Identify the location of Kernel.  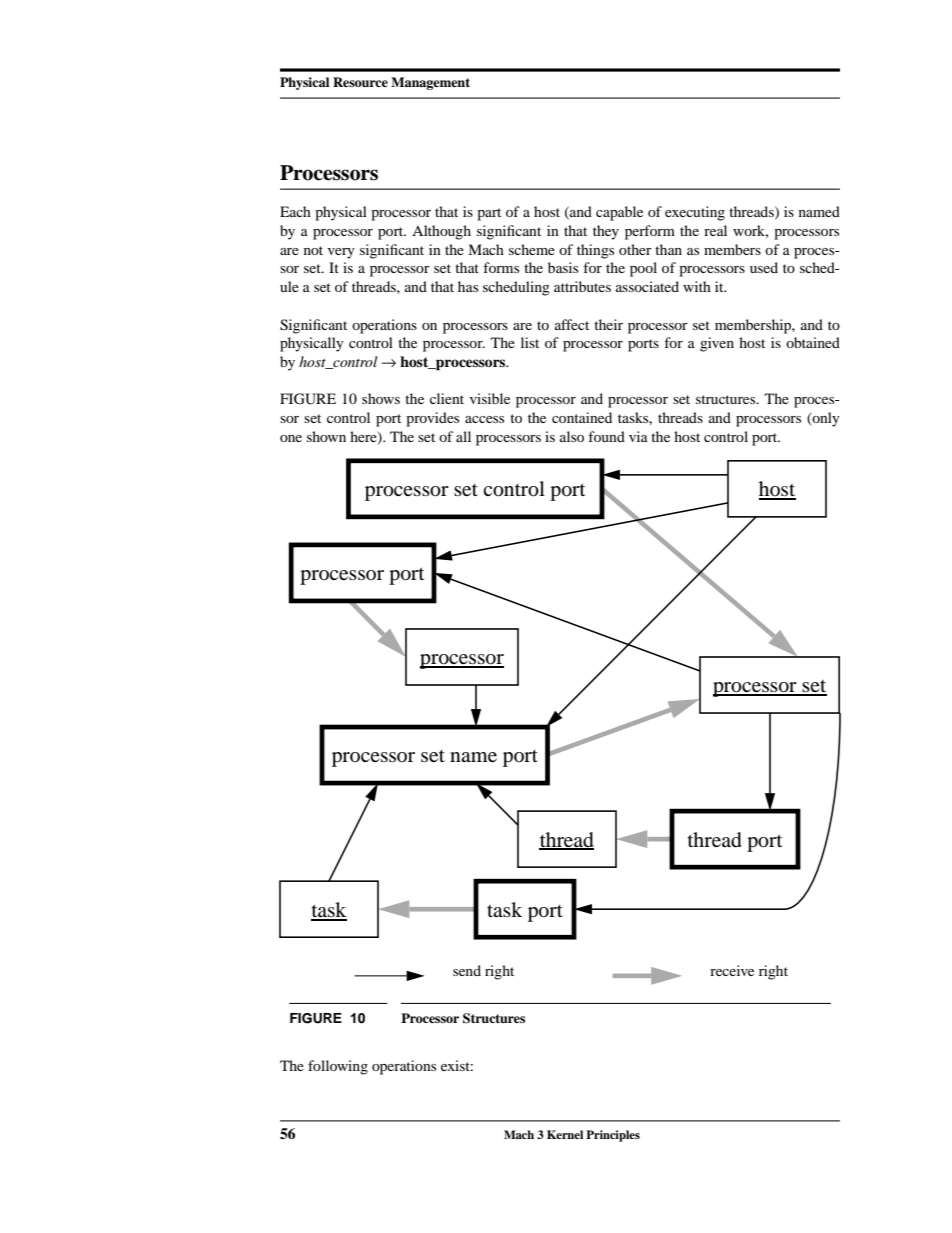
(565, 1134).
